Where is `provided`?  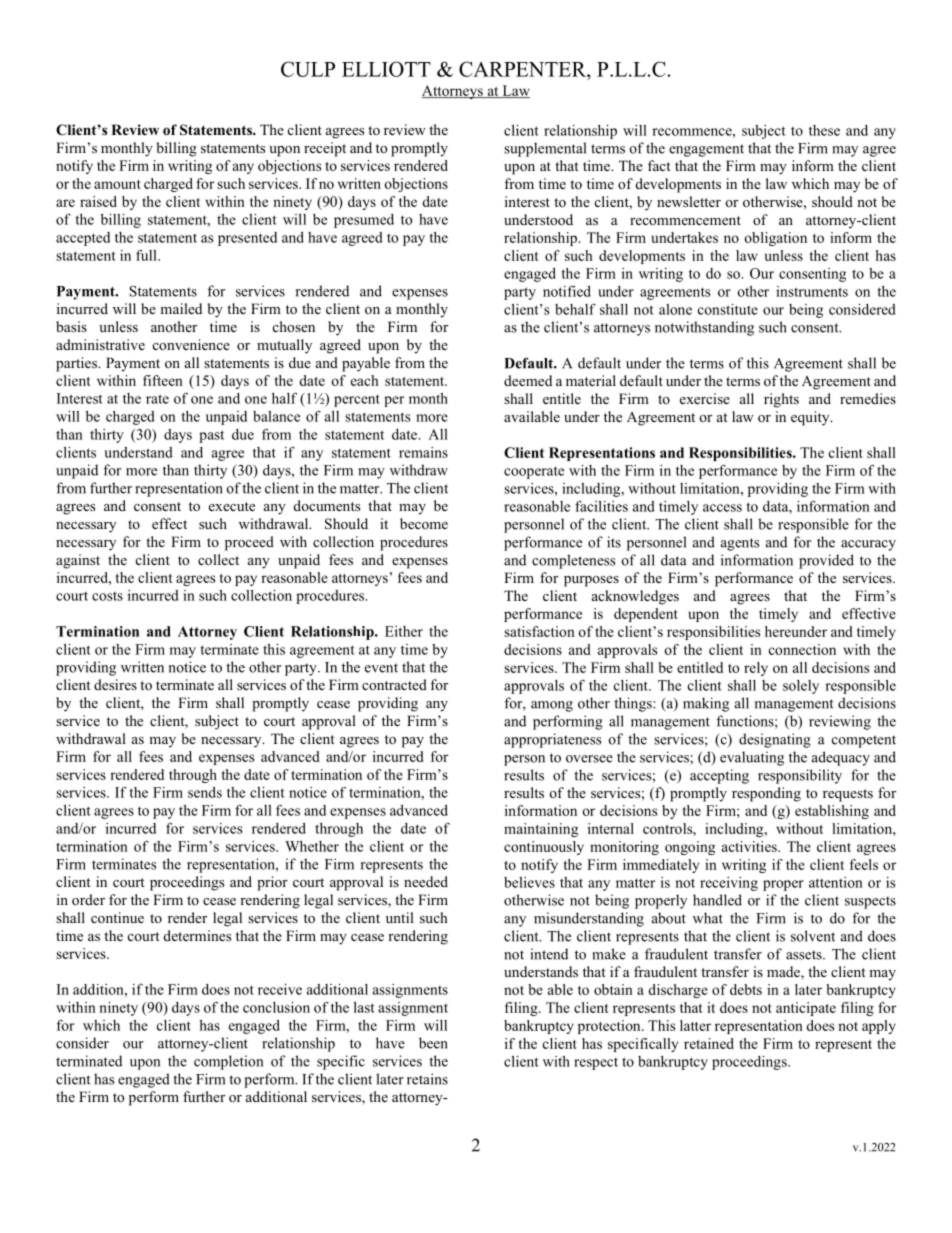
provided is located at coordinates (826, 561).
